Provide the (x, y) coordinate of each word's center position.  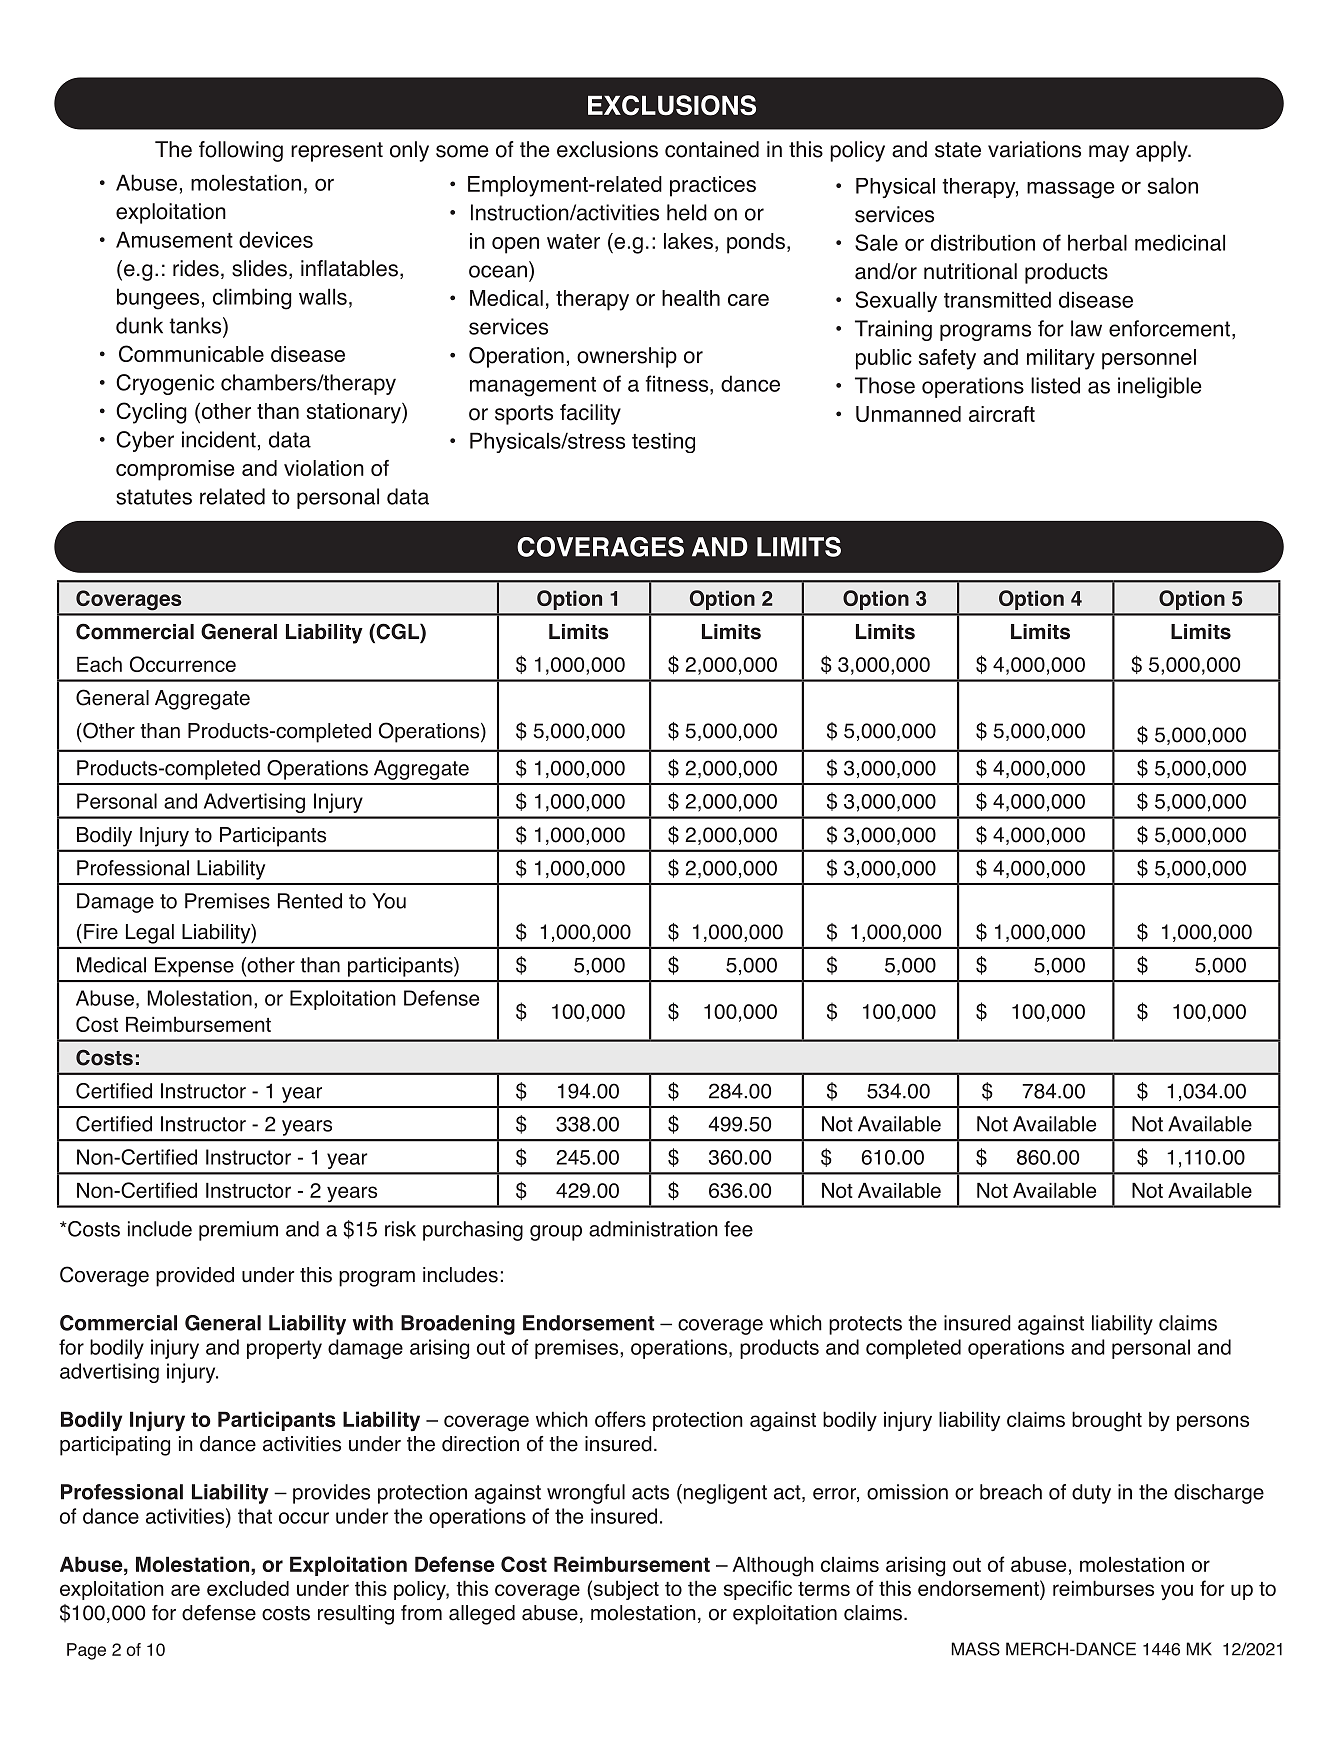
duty (1091, 1494)
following (241, 151)
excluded (248, 1588)
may (1109, 153)
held (687, 212)
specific (758, 1590)
